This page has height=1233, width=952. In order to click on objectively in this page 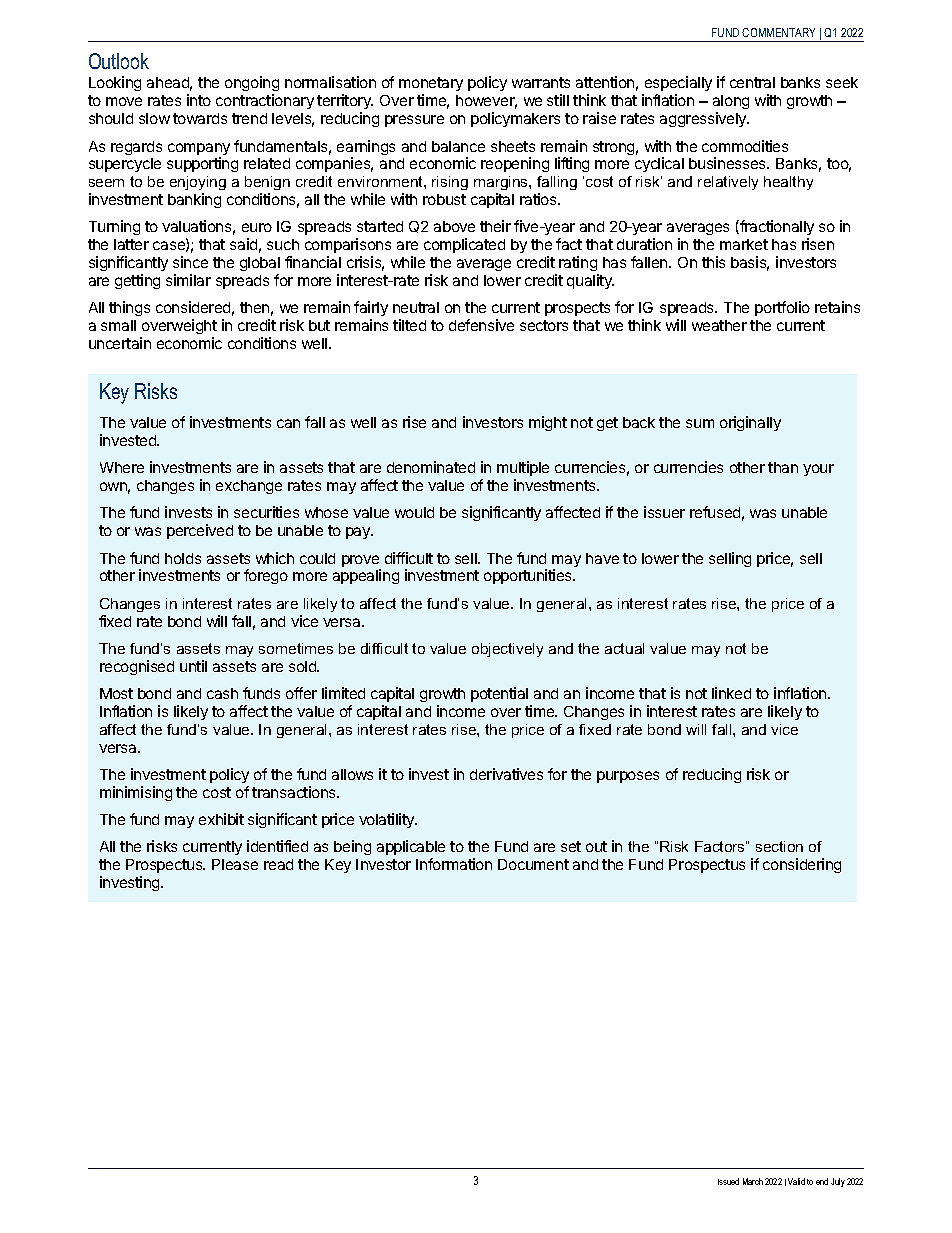, I will do `click(507, 650)`.
